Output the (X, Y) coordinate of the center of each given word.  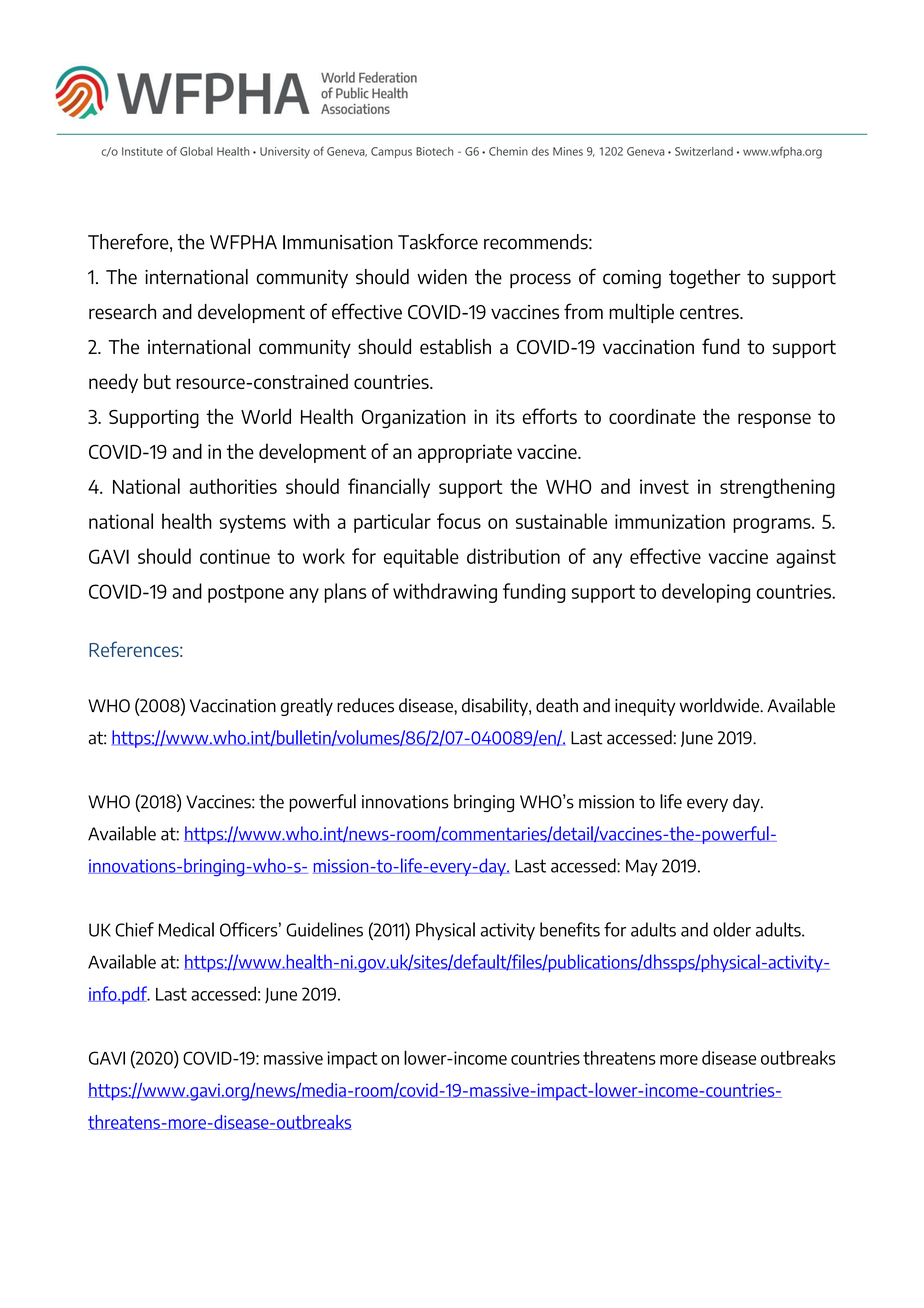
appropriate (465, 453)
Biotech (434, 151)
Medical (186, 929)
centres (710, 312)
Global (196, 151)
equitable (421, 558)
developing (706, 593)
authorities (233, 486)
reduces (365, 705)
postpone (246, 594)
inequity (645, 707)
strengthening (777, 488)
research (122, 312)
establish (455, 346)
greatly (307, 707)
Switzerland (704, 151)
